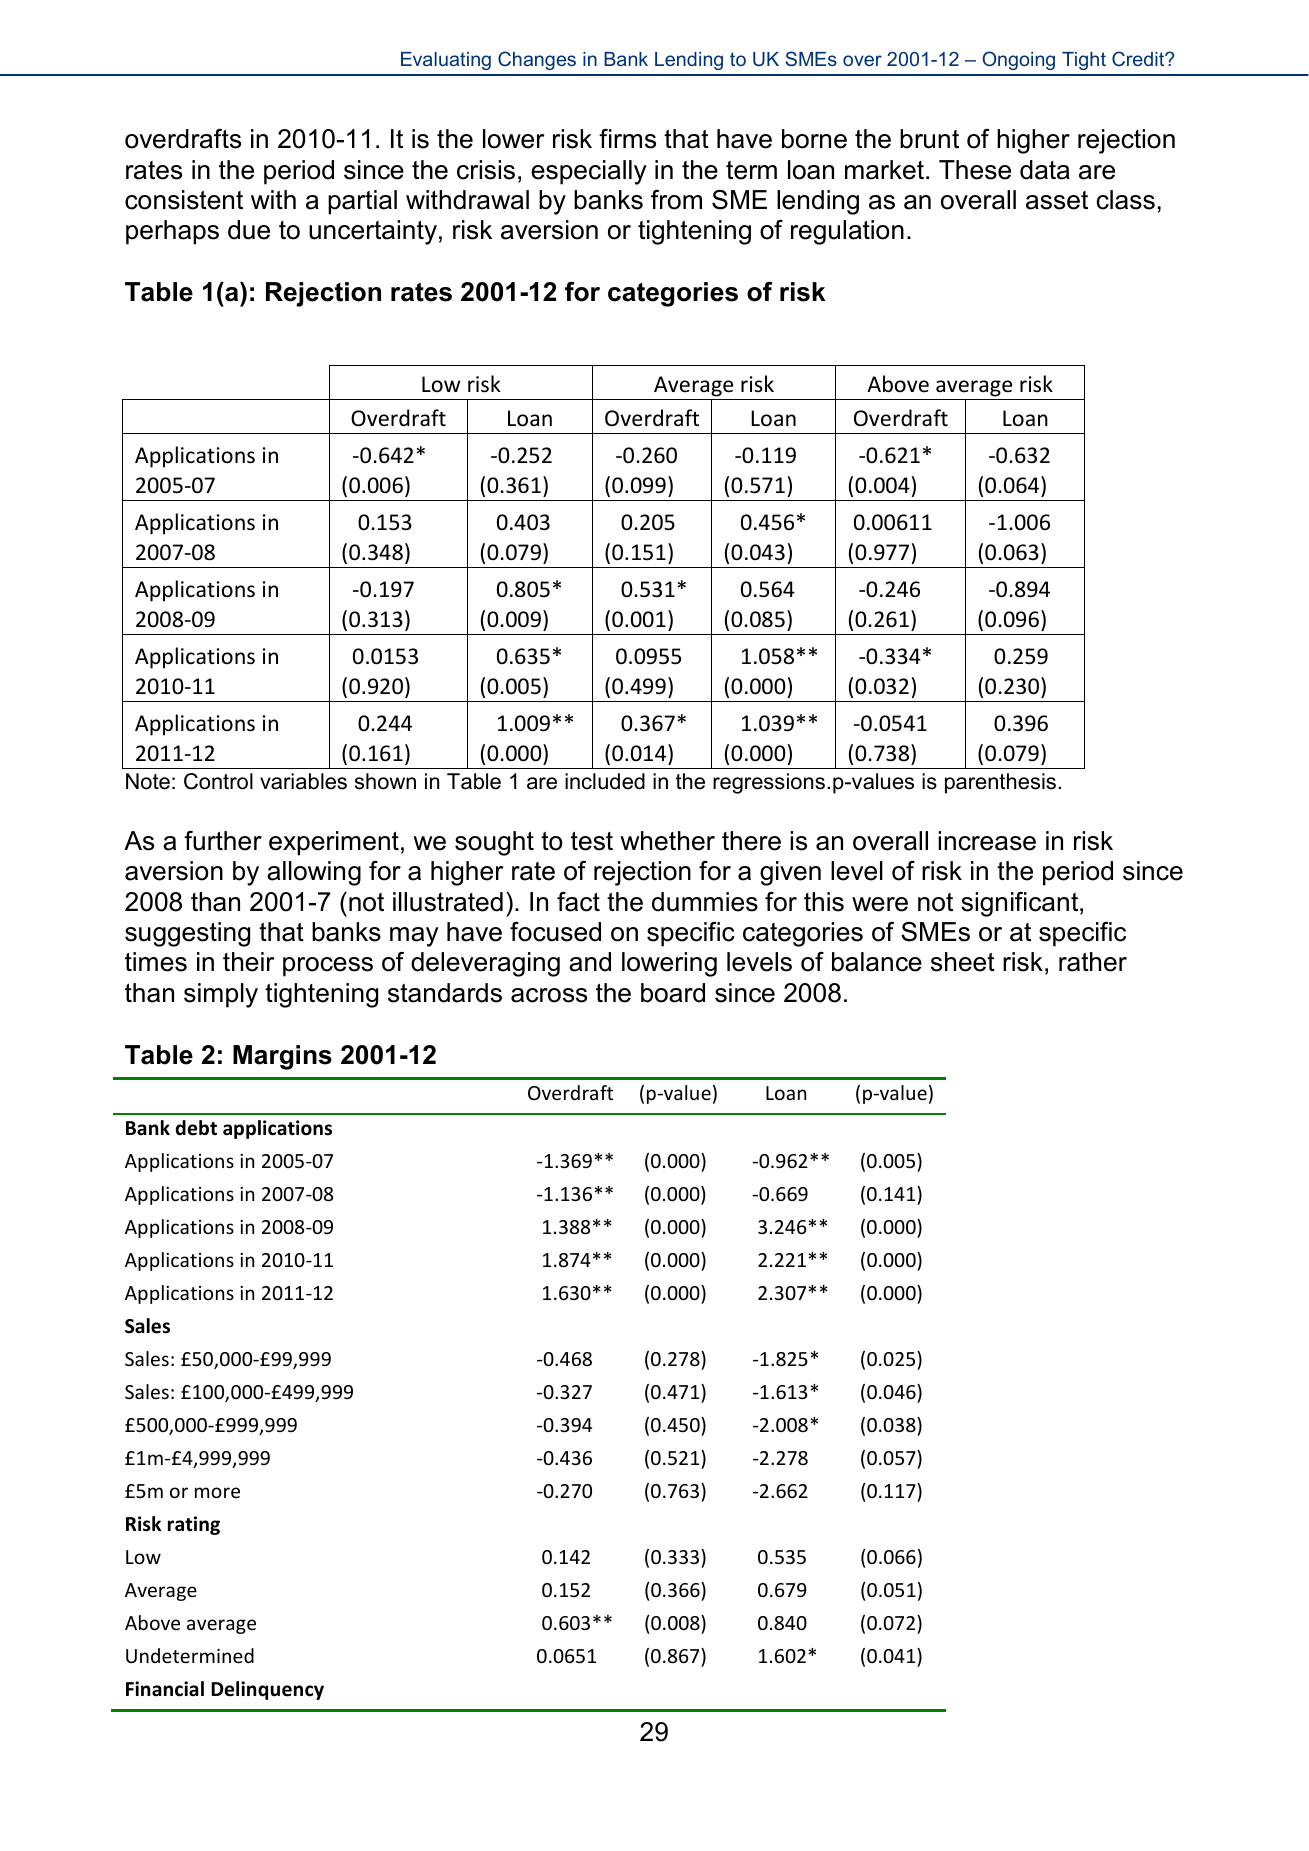 The height and width of the screenshot is (1851, 1309). Describe the element at coordinates (303, 781) in the screenshot. I see `variables` at that location.
